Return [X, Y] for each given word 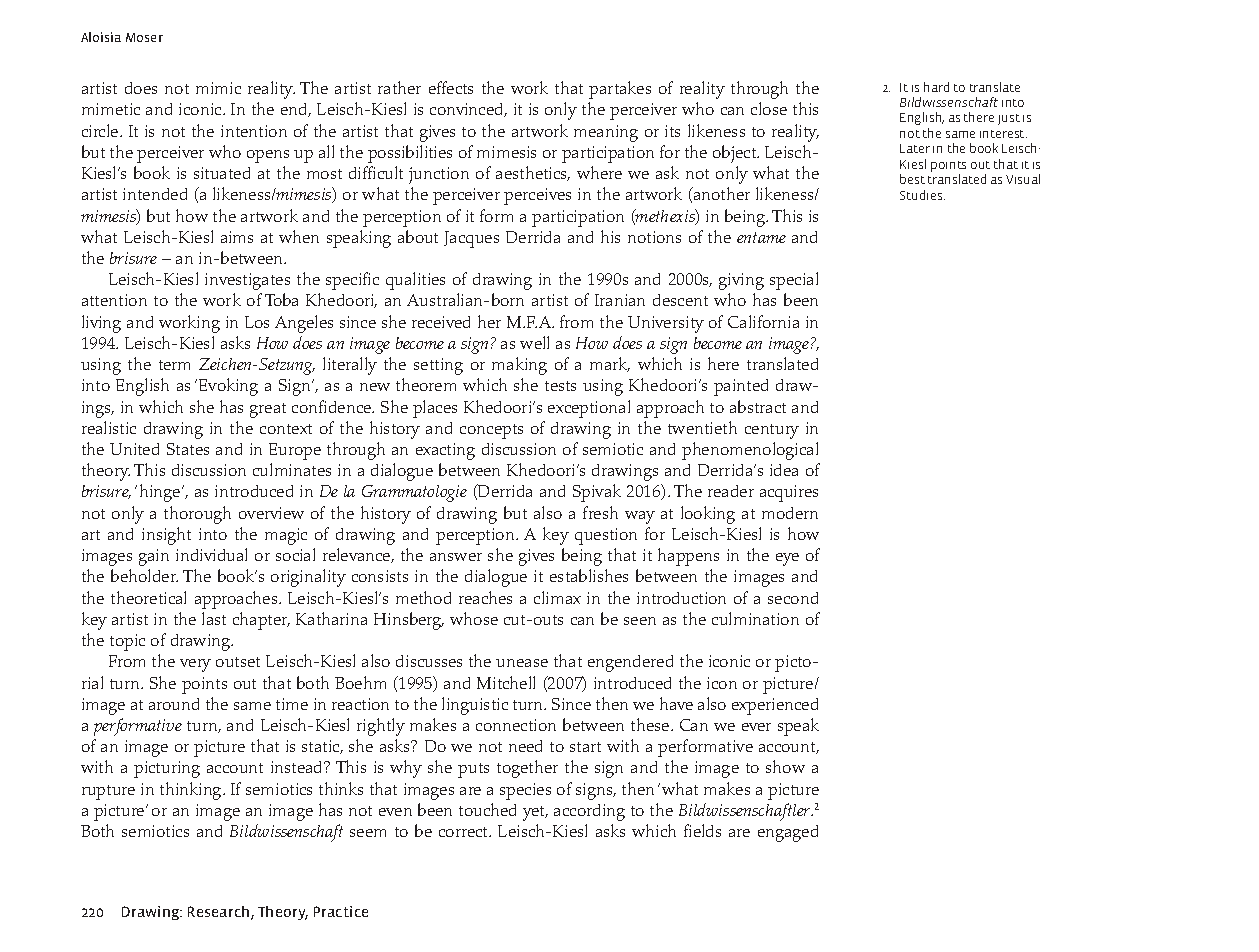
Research [220, 913]
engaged [788, 833]
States [188, 449]
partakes [620, 90]
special [794, 281]
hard [936, 87]
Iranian [620, 300]
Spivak [597, 493]
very [195, 665]
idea [784, 470]
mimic [218, 88]
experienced [775, 706]
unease [522, 663]
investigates [247, 281]
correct [465, 832]
